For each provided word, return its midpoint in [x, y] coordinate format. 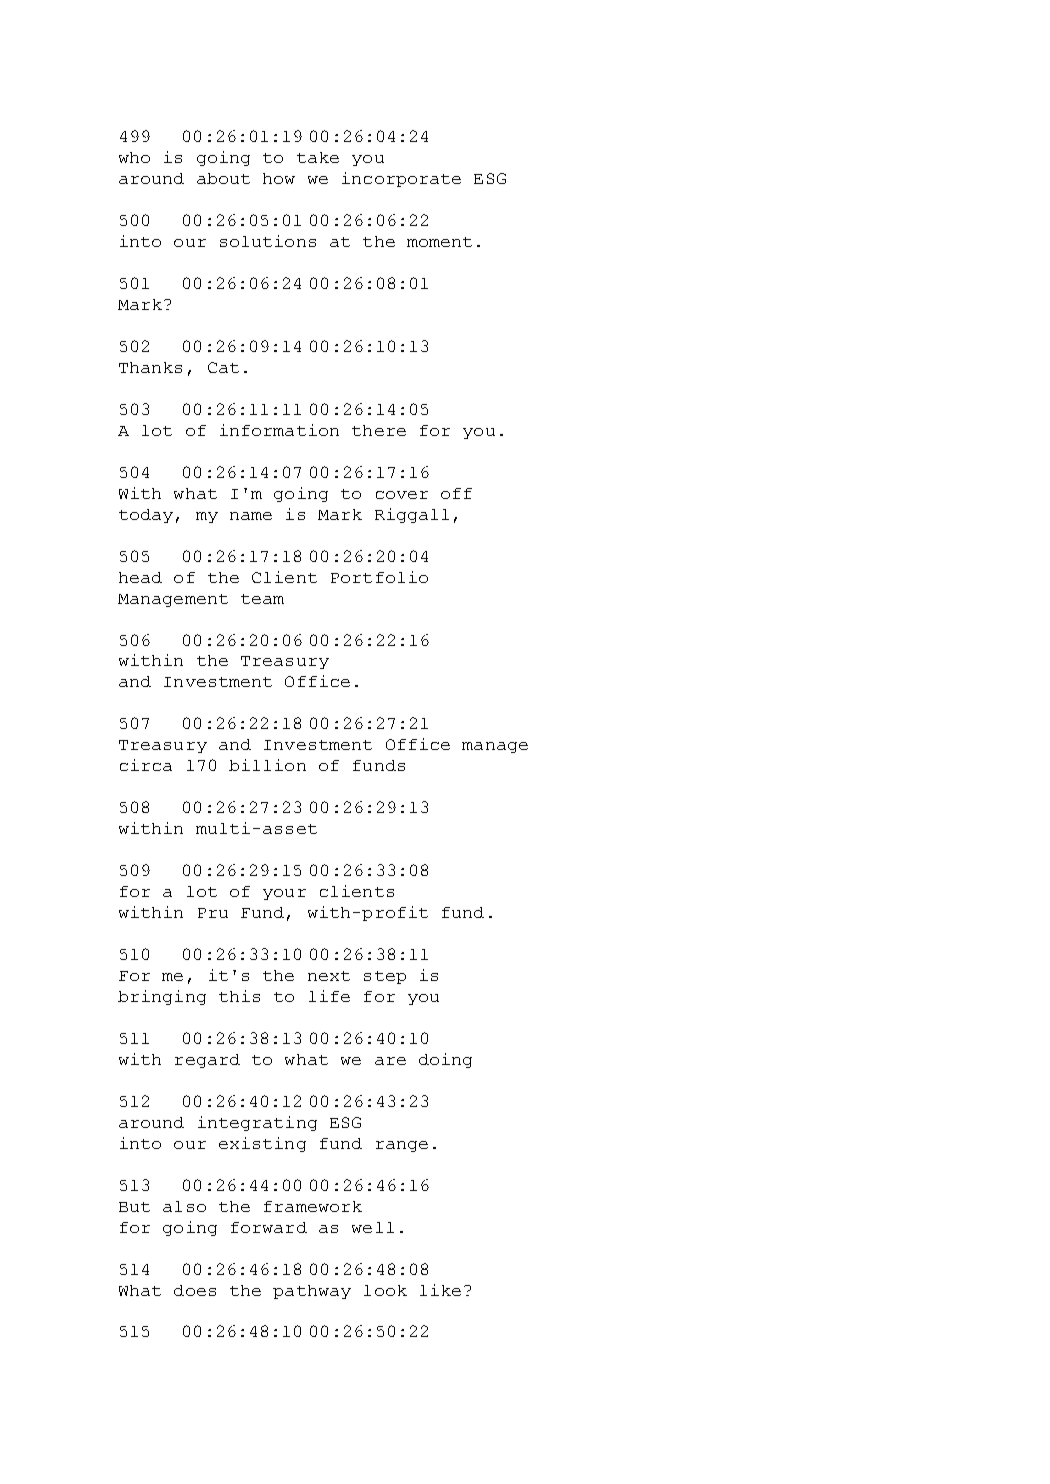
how [279, 178]
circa [146, 765]
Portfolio [379, 577]
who [134, 157]
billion [267, 765]
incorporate [401, 179]
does [195, 1290]
